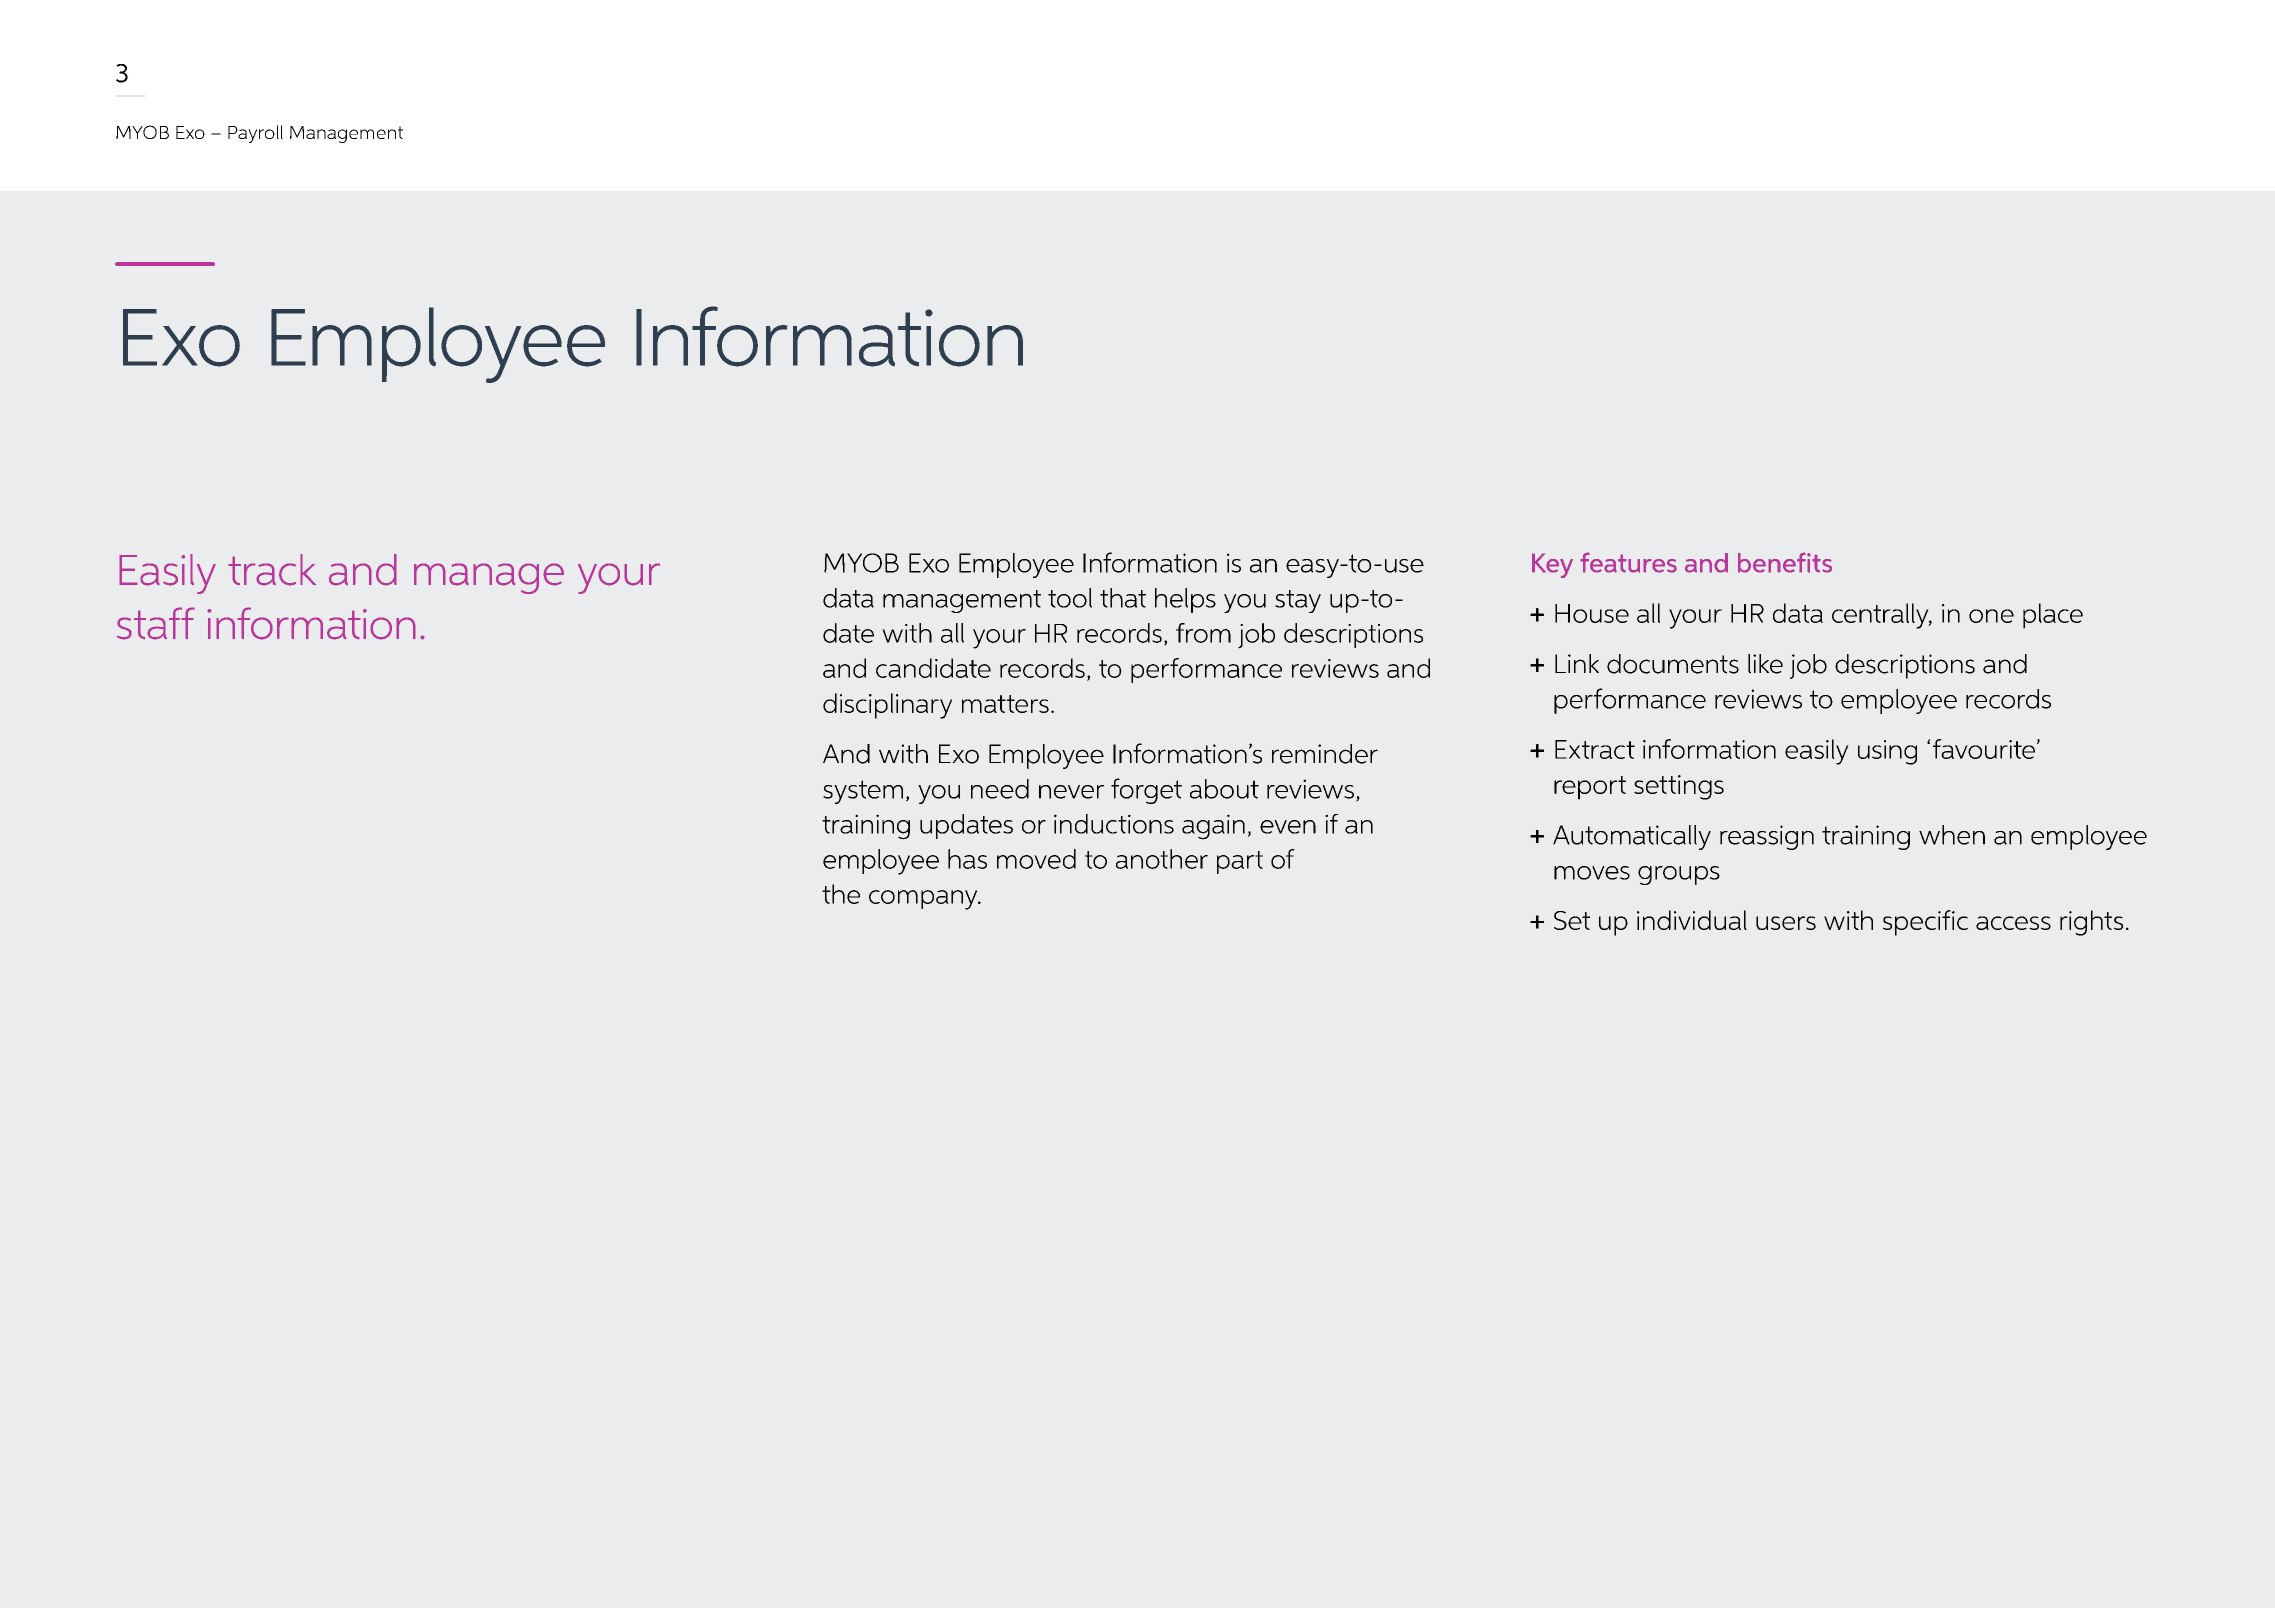  What do you see at coordinates (1162, 859) in the page?
I see `another` at bounding box center [1162, 859].
